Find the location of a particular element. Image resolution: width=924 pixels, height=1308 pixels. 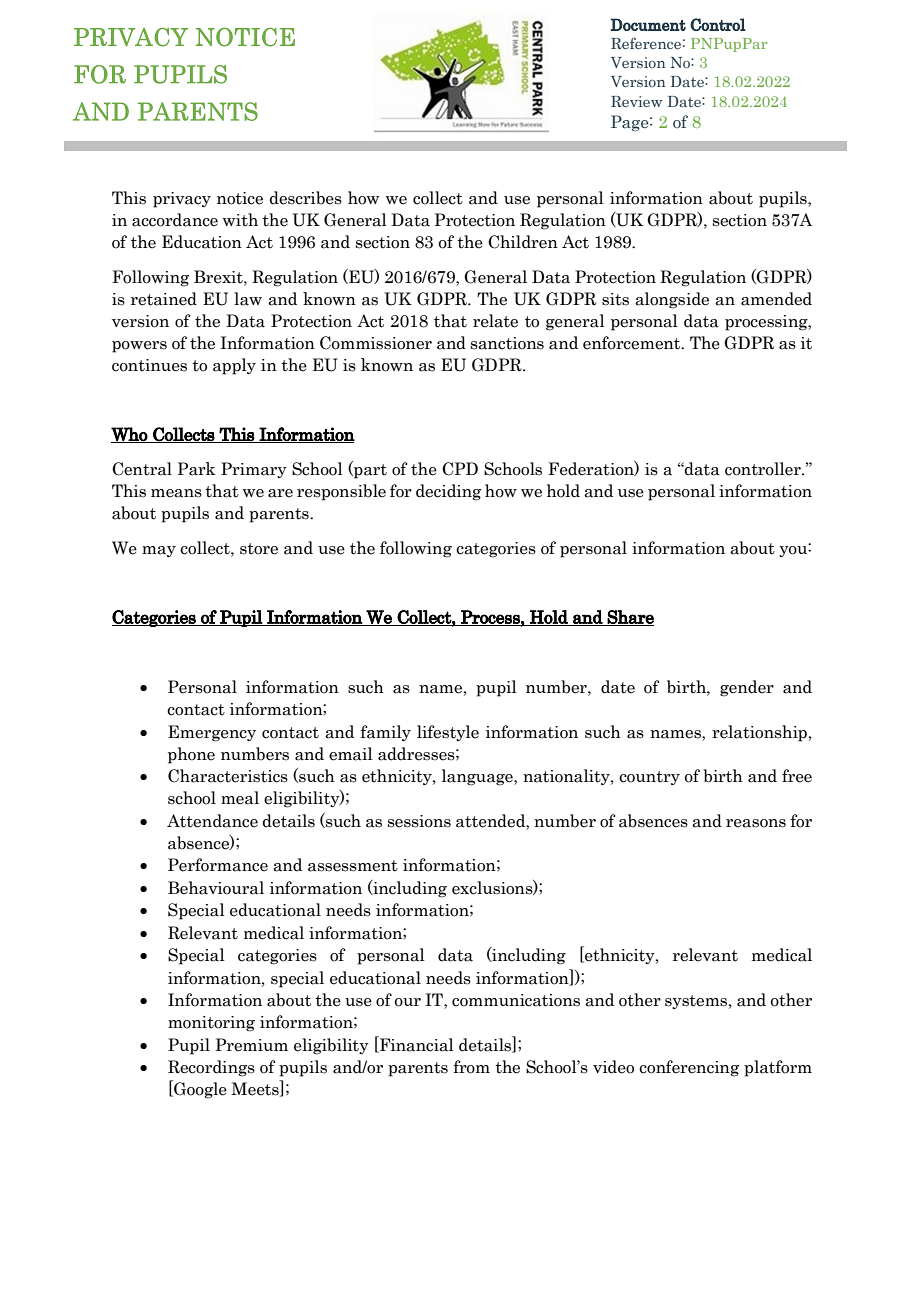

Brexit is located at coordinates (219, 277).
